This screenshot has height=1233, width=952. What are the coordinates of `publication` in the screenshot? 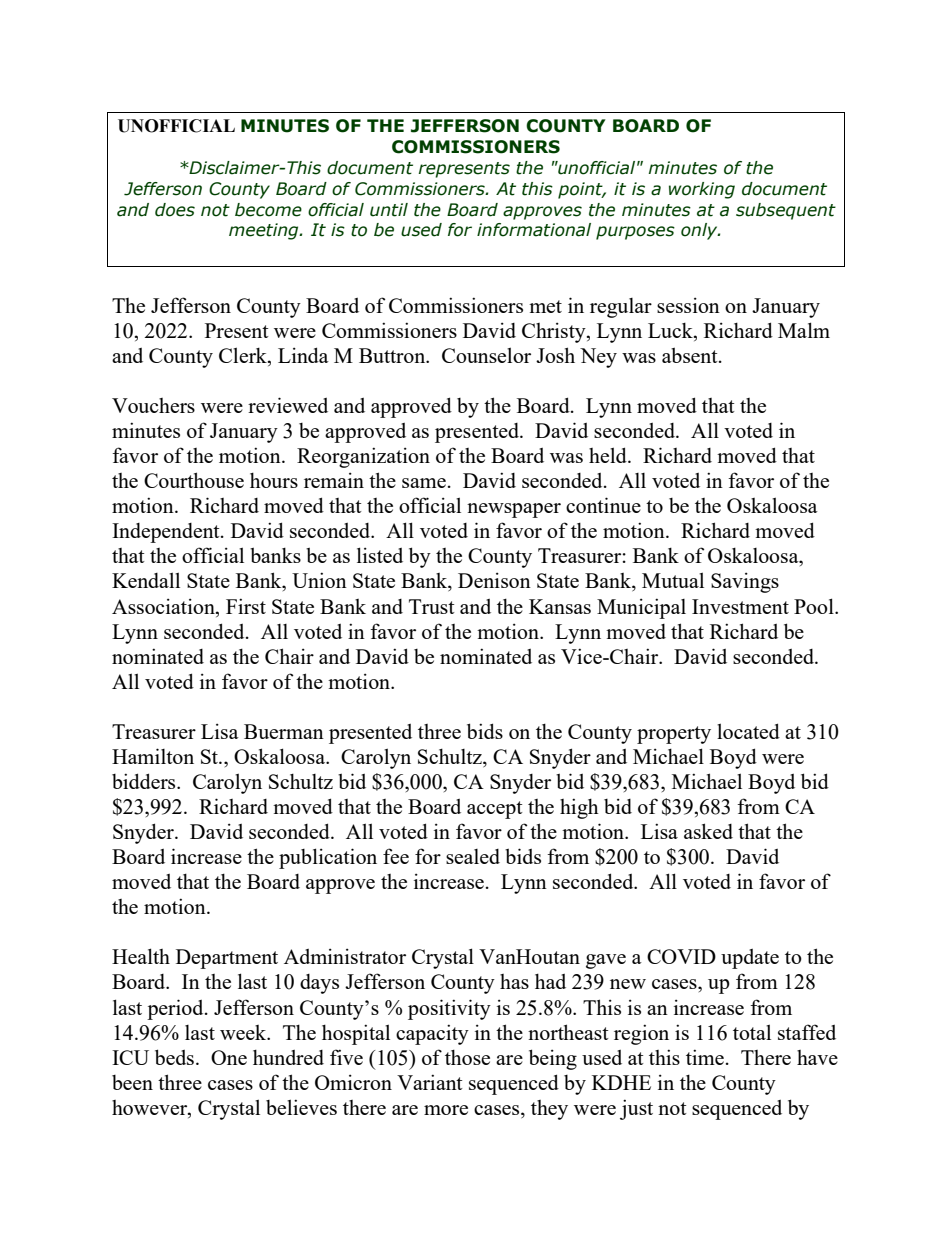 It's located at (328, 858).
